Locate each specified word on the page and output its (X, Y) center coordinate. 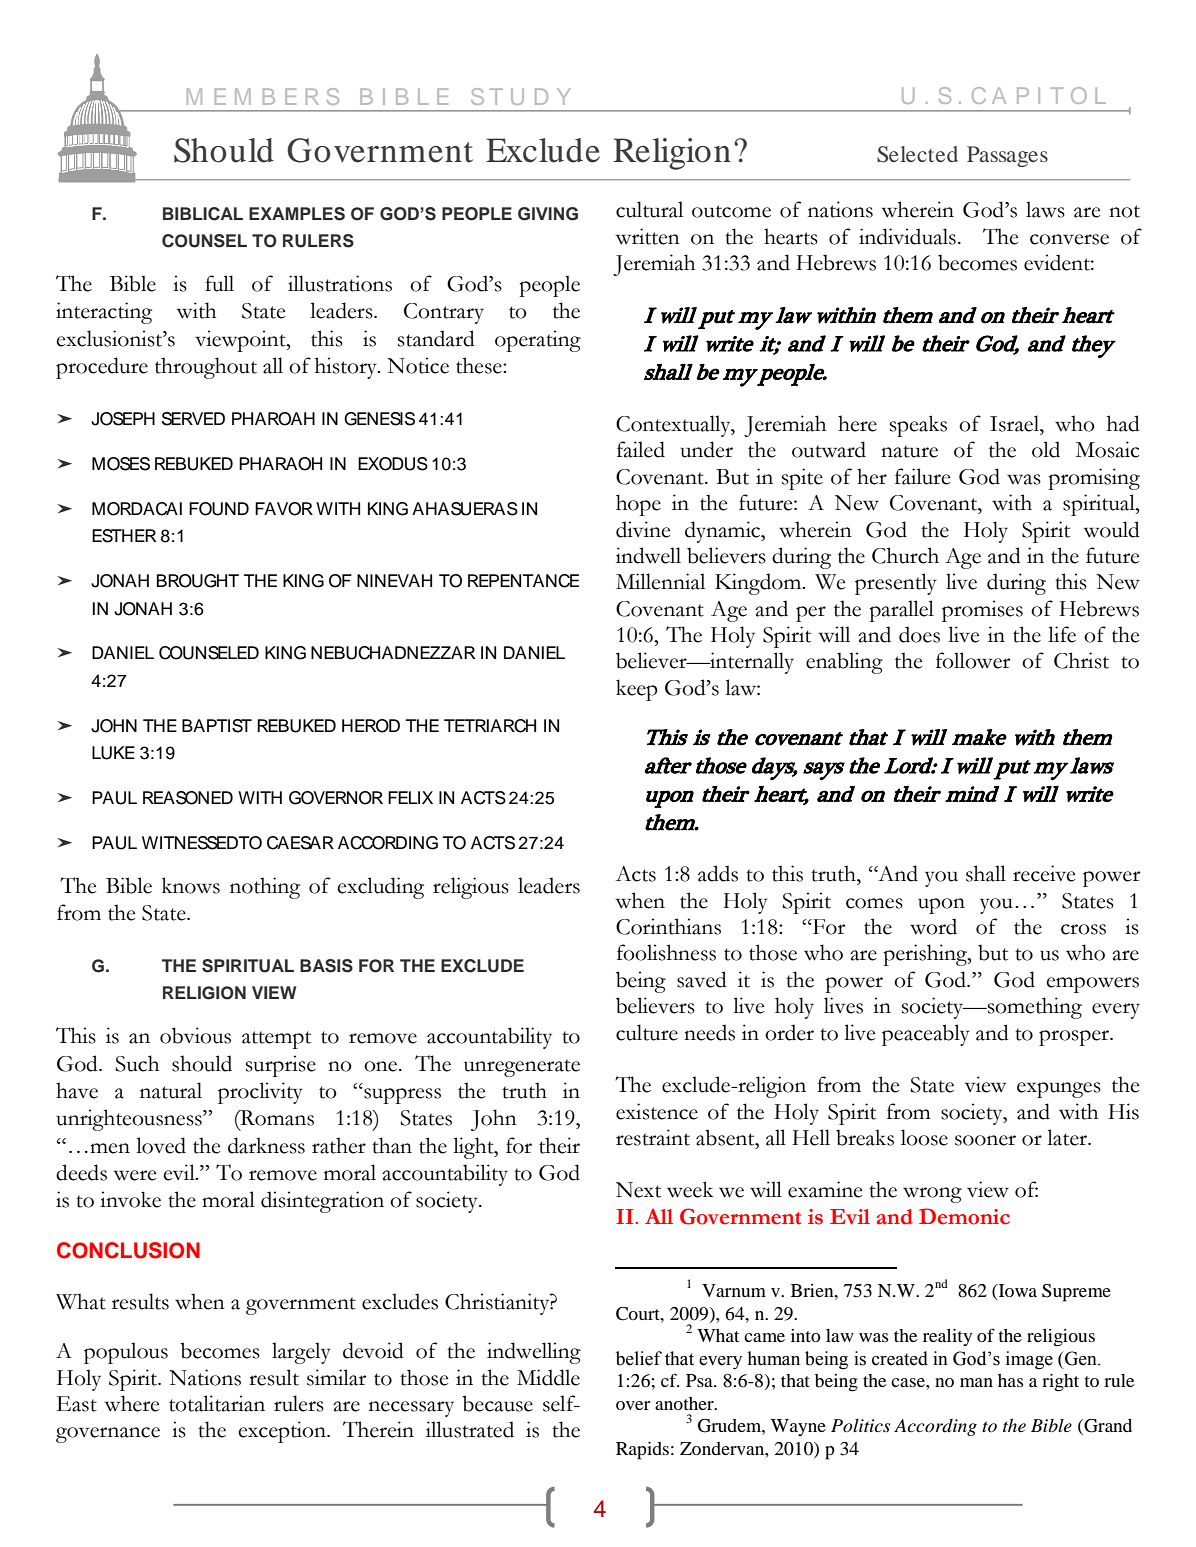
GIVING (548, 214)
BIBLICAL (203, 214)
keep (637, 690)
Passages (1007, 156)
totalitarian (217, 1403)
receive (1044, 873)
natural (171, 1090)
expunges (1059, 1090)
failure (922, 476)
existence (657, 1111)
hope (638, 505)
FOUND (219, 509)
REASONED (188, 798)
